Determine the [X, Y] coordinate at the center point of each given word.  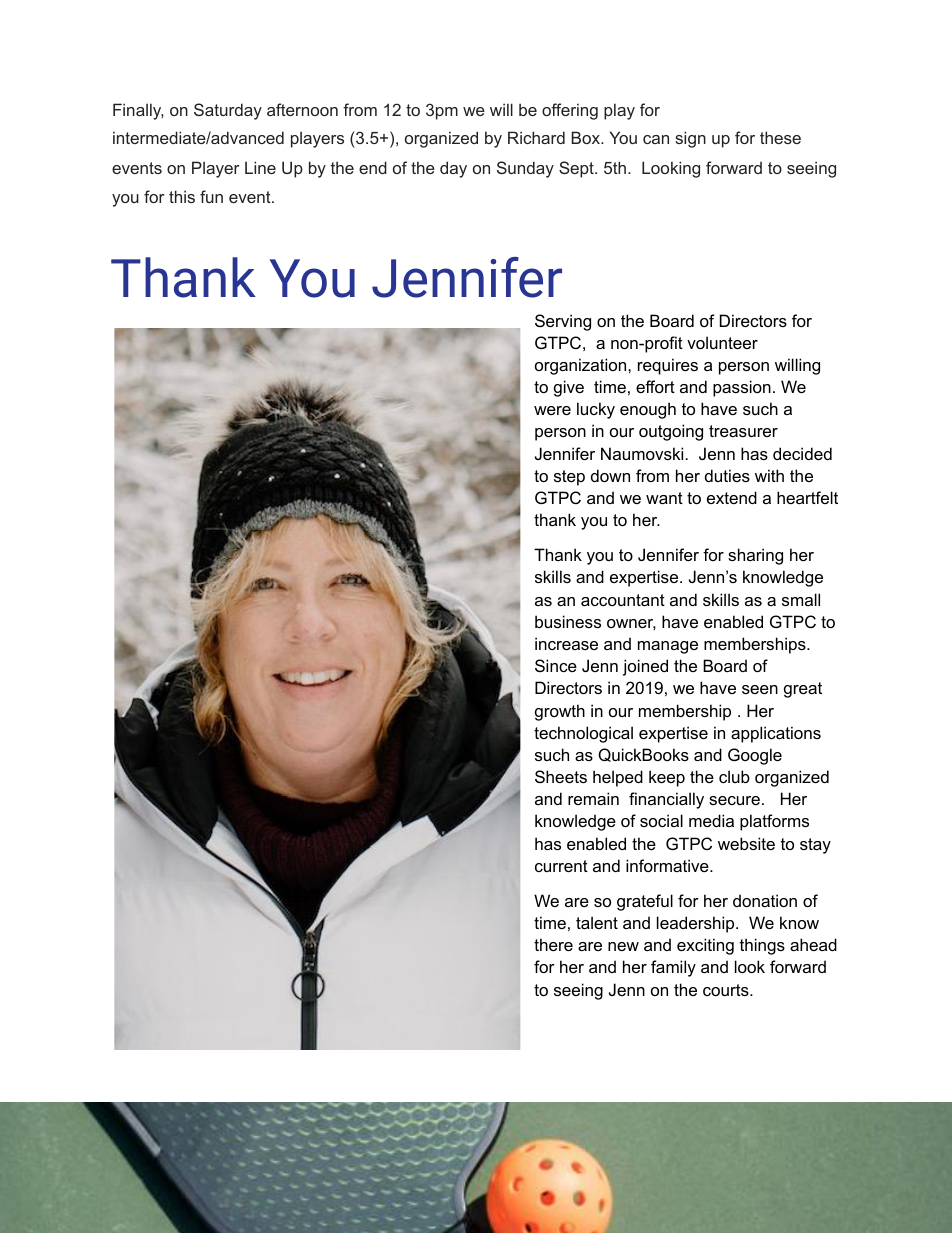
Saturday [228, 111]
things [762, 946]
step [569, 478]
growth [560, 712]
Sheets [561, 776]
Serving [563, 322]
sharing [755, 556]
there [553, 944]
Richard [536, 137]
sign [690, 139]
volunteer [722, 342]
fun [211, 196]
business [568, 621]
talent [597, 922]
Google [755, 756]
